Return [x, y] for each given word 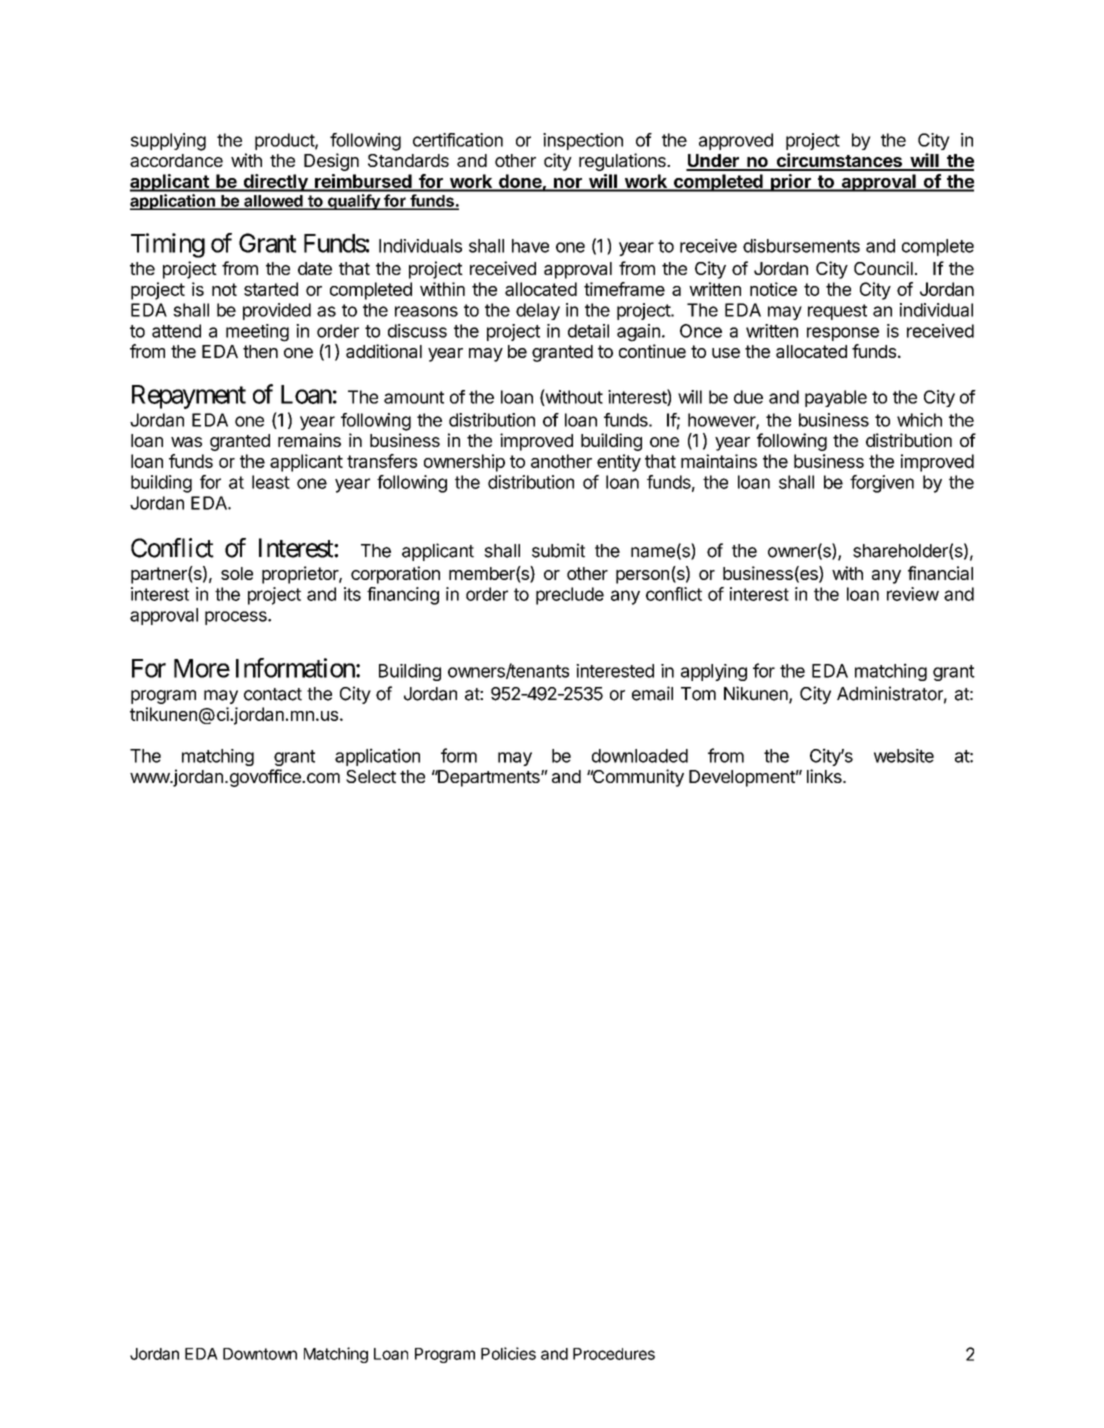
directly [275, 183]
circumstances [839, 161]
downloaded [640, 756]
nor [568, 184]
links [825, 776]
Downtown [260, 1354]
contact [273, 694]
